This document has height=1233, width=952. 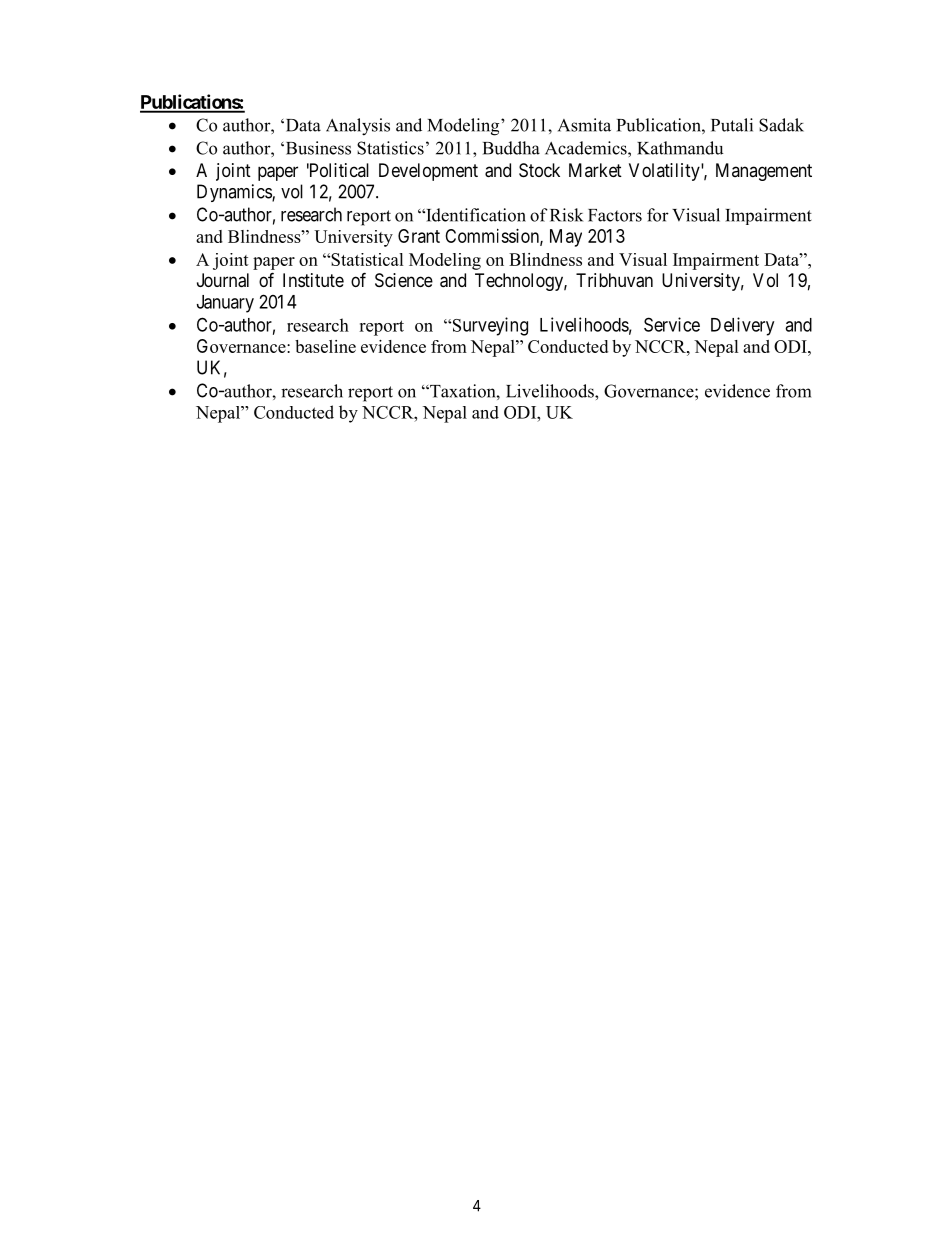 I want to click on Kathmandu, so click(x=680, y=148).
